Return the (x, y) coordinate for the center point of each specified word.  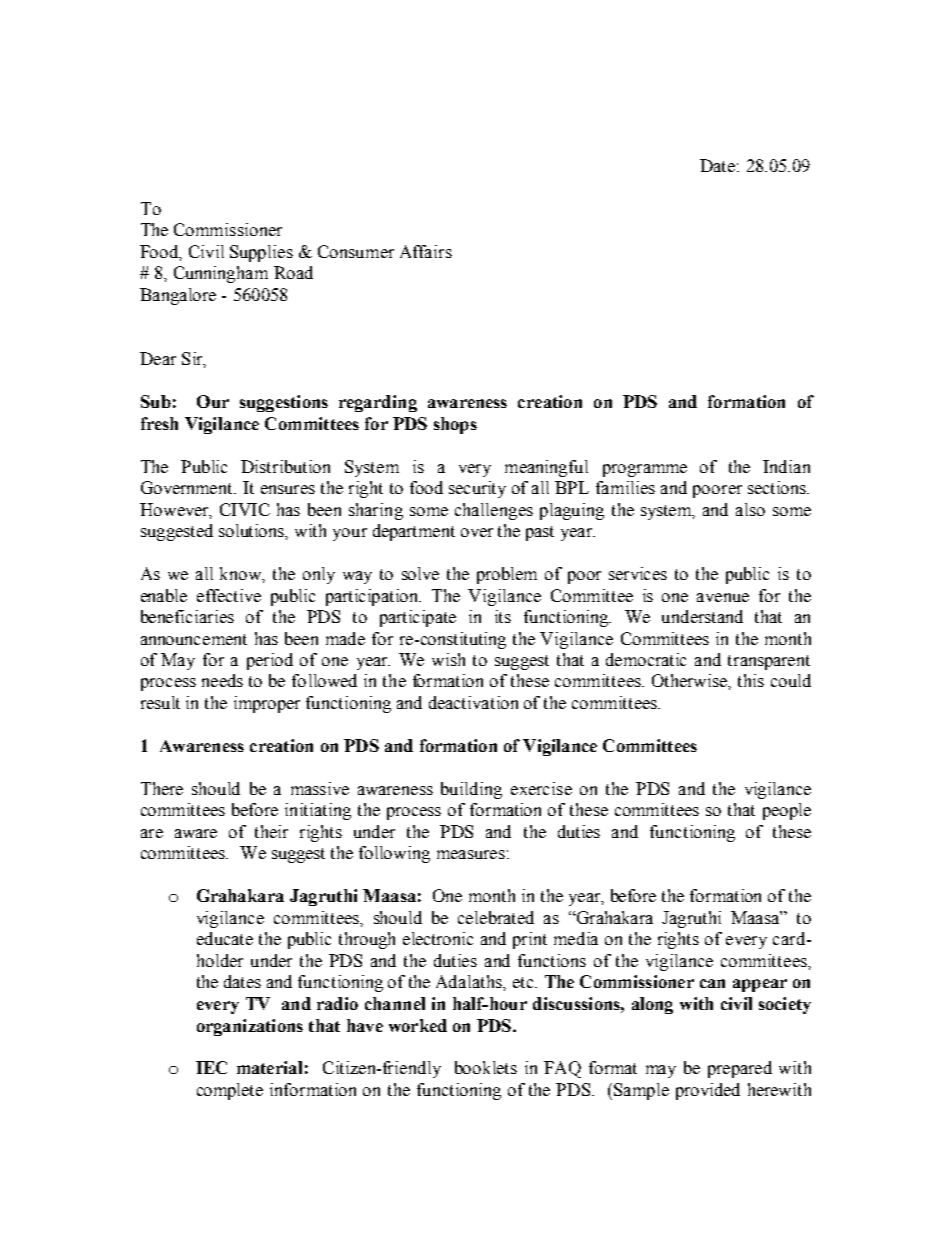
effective (229, 595)
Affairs (426, 251)
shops (455, 425)
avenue (723, 597)
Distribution (285, 466)
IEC (211, 1067)
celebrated (496, 917)
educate (225, 938)
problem (507, 575)
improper (267, 704)
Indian (786, 466)
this (751, 680)
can (712, 983)
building (471, 790)
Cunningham (221, 274)
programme (645, 470)
